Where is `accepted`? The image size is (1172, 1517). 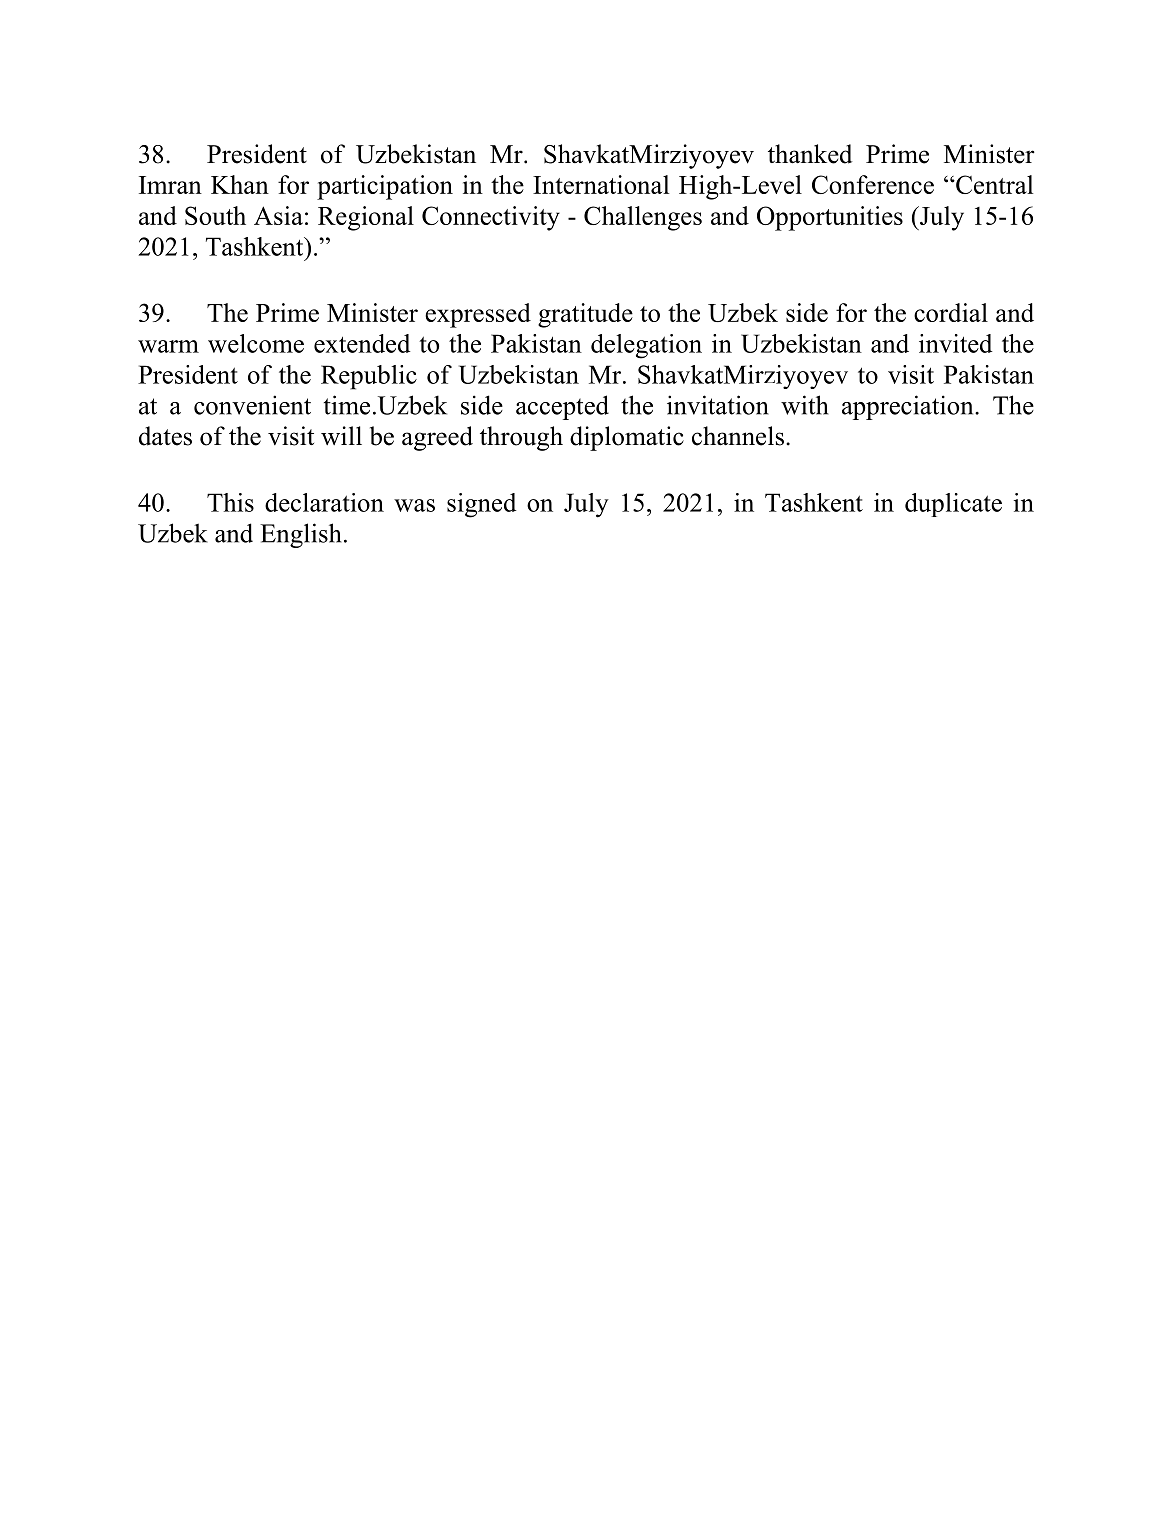 accepted is located at coordinates (562, 407).
